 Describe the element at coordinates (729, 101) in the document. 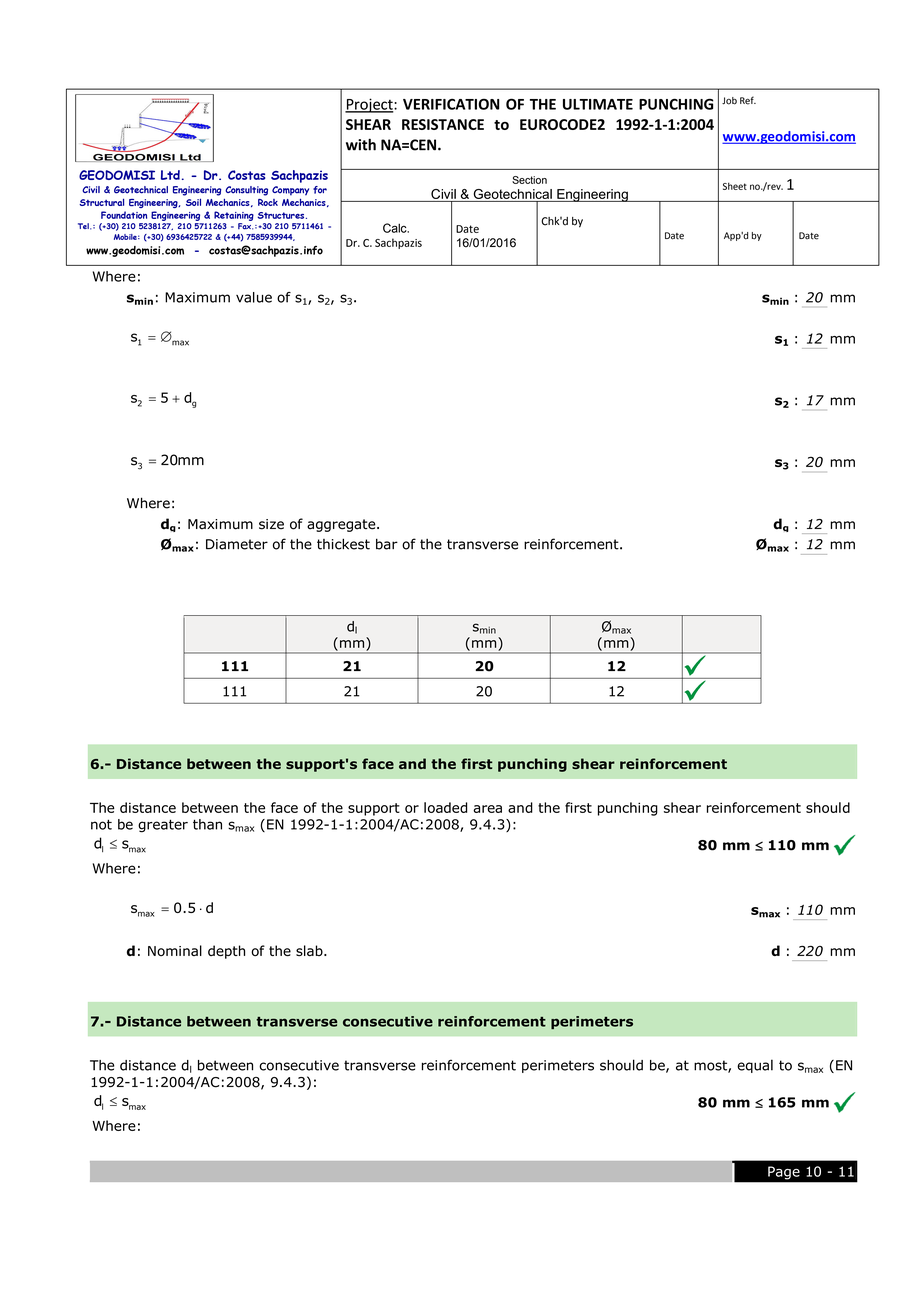

I see `Job` at that location.
